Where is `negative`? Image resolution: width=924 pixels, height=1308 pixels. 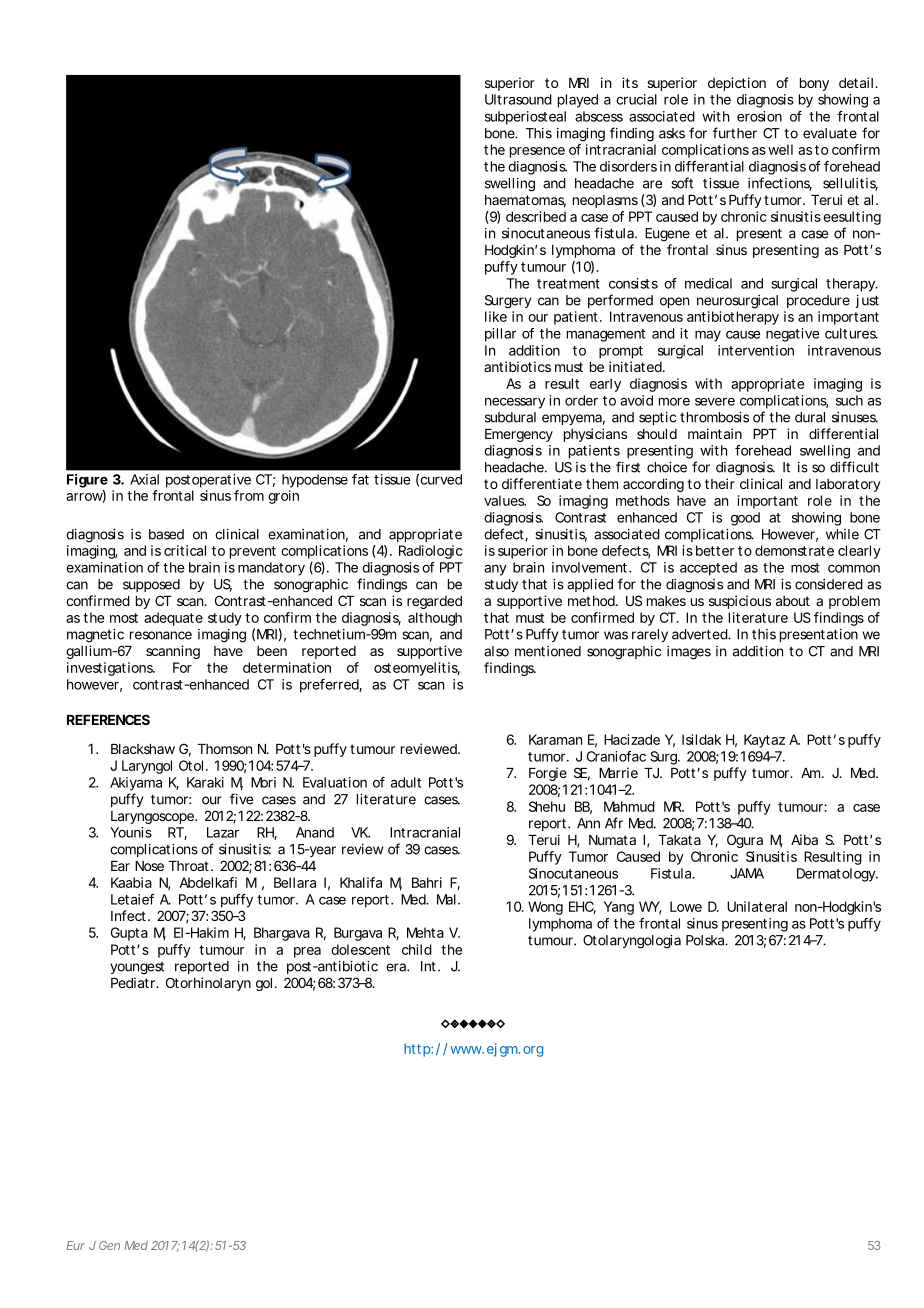 negative is located at coordinates (792, 335).
